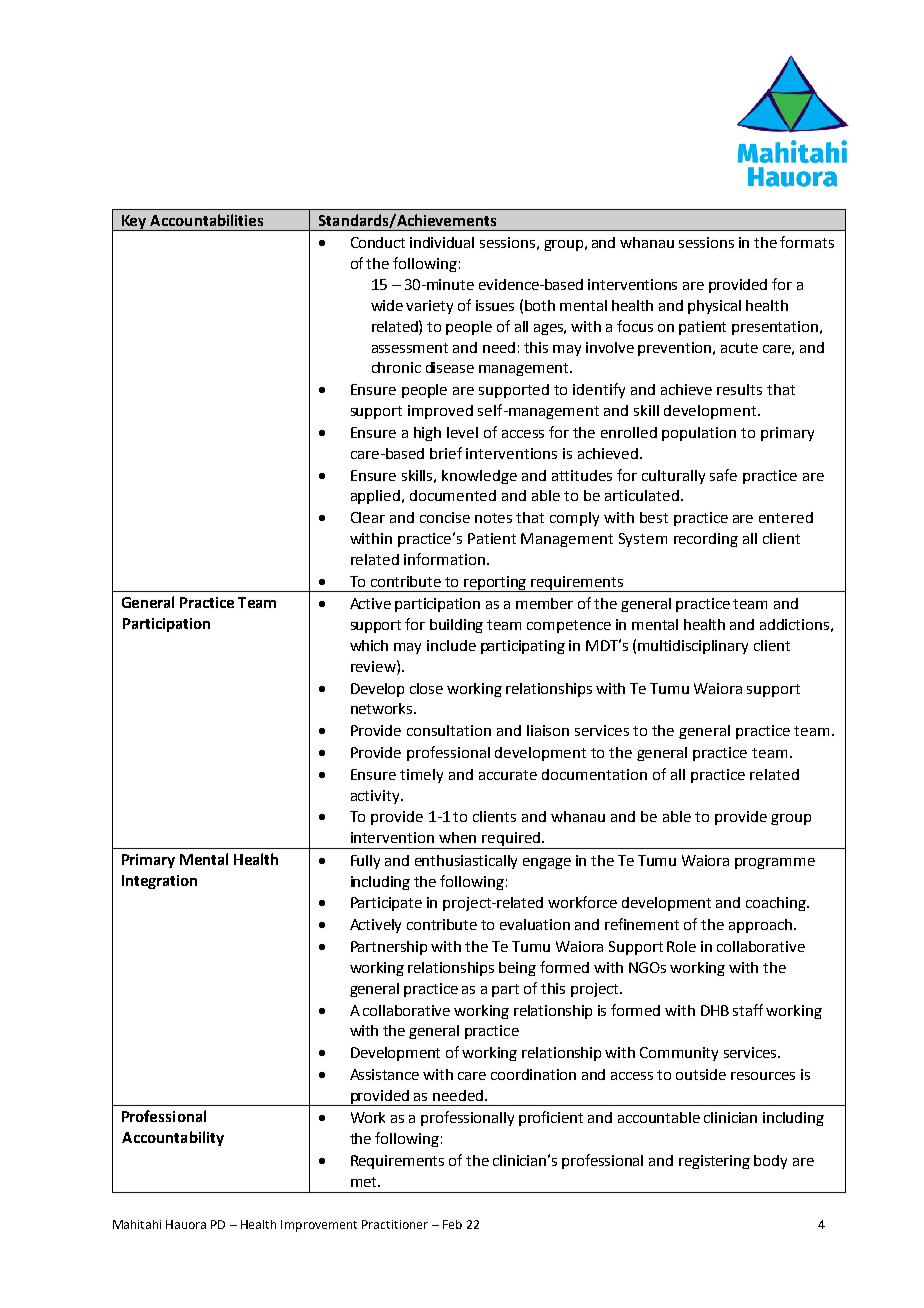  I want to click on consultation, so click(449, 730).
